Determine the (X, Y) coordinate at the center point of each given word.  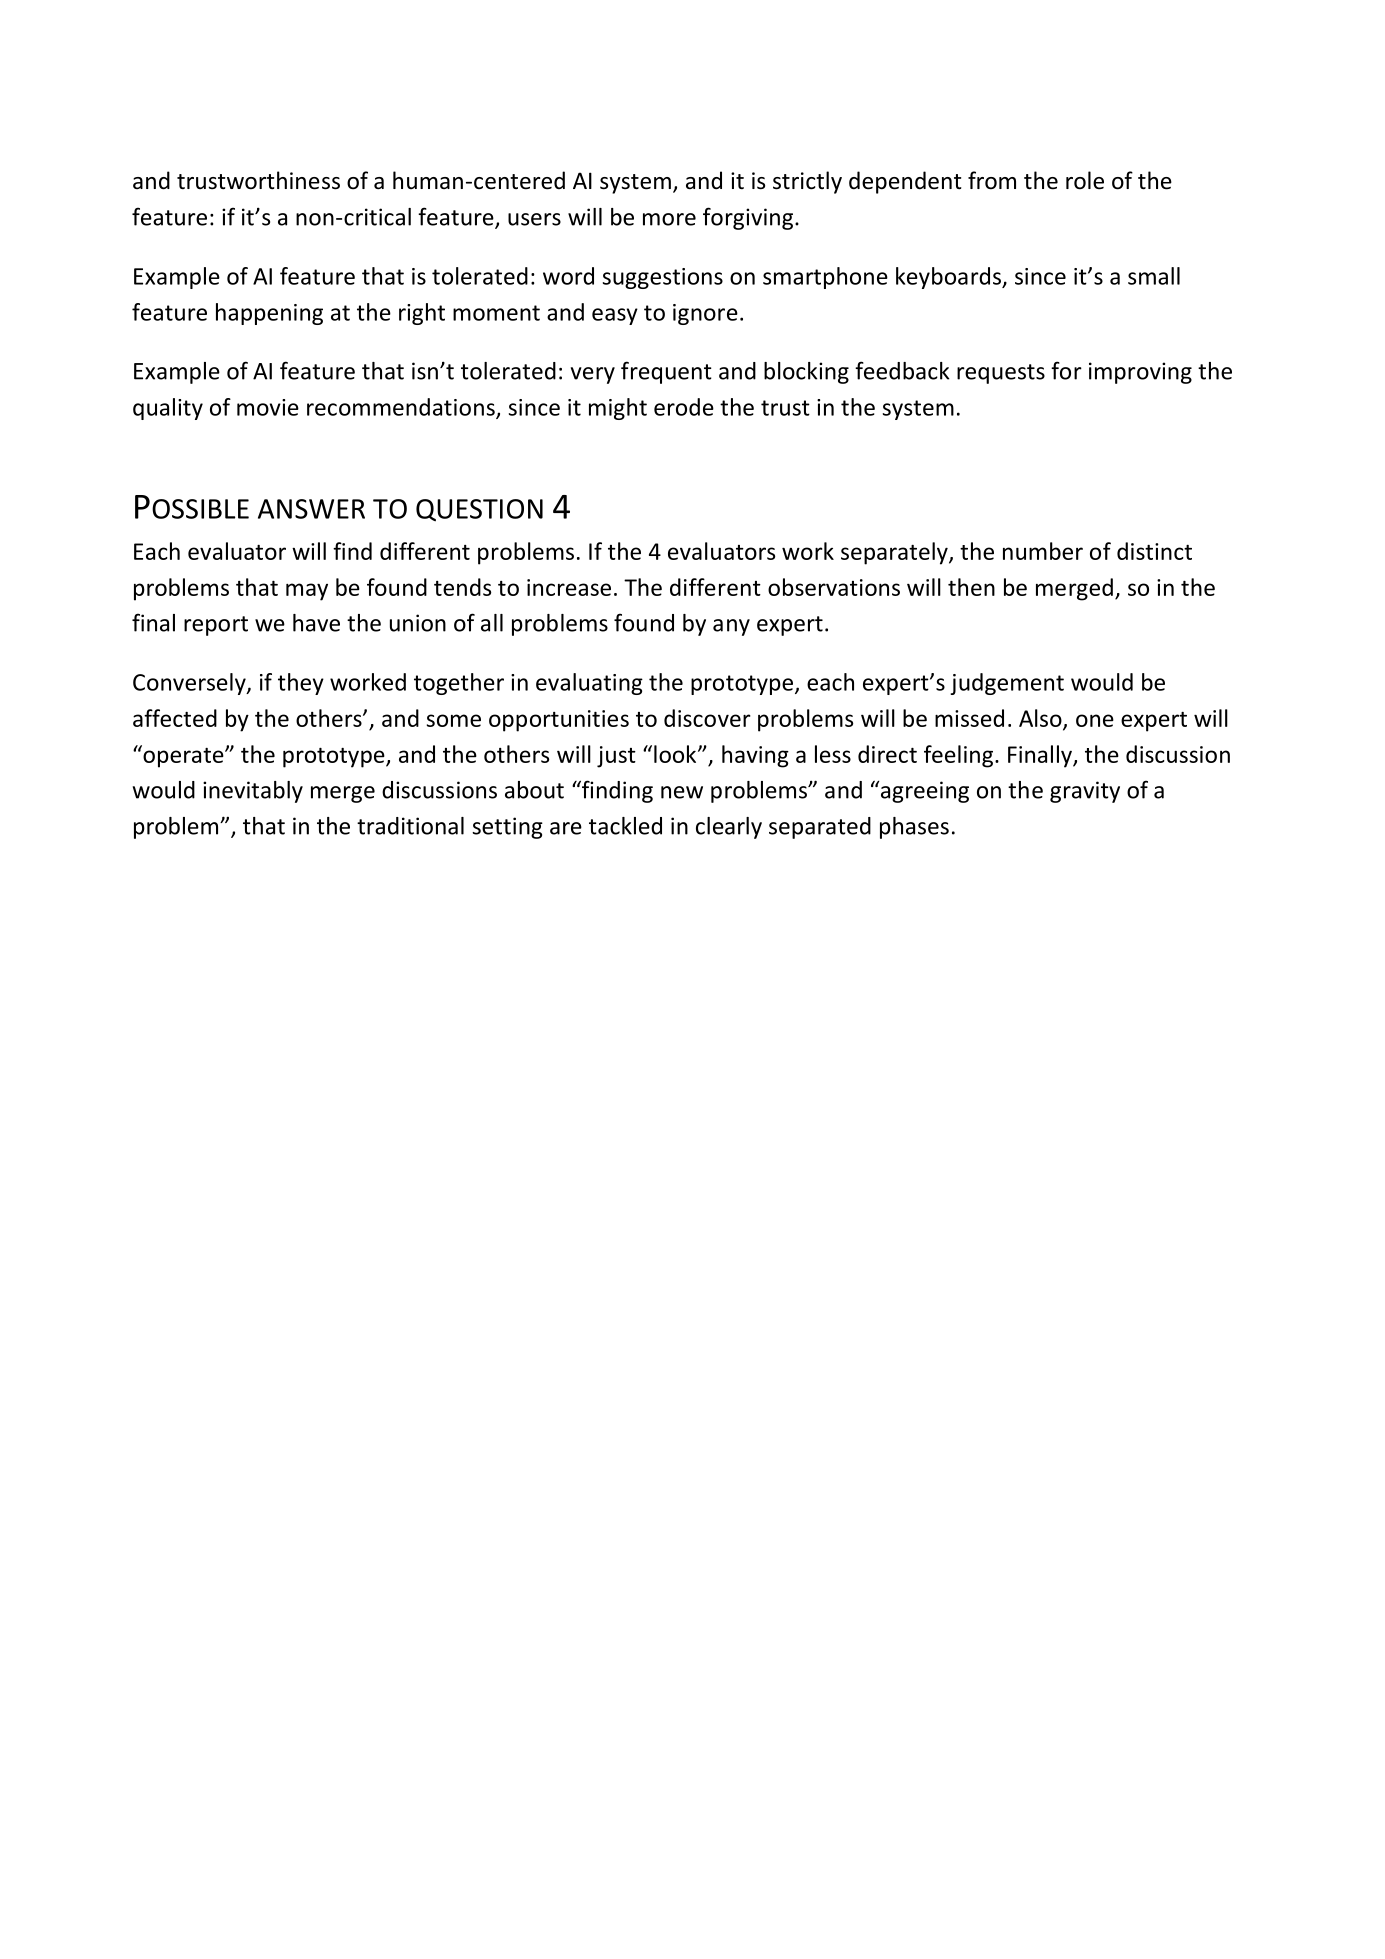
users (534, 219)
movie (268, 407)
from (992, 180)
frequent (666, 372)
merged (1074, 589)
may (307, 592)
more (669, 219)
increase (569, 587)
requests (1001, 374)
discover (707, 718)
